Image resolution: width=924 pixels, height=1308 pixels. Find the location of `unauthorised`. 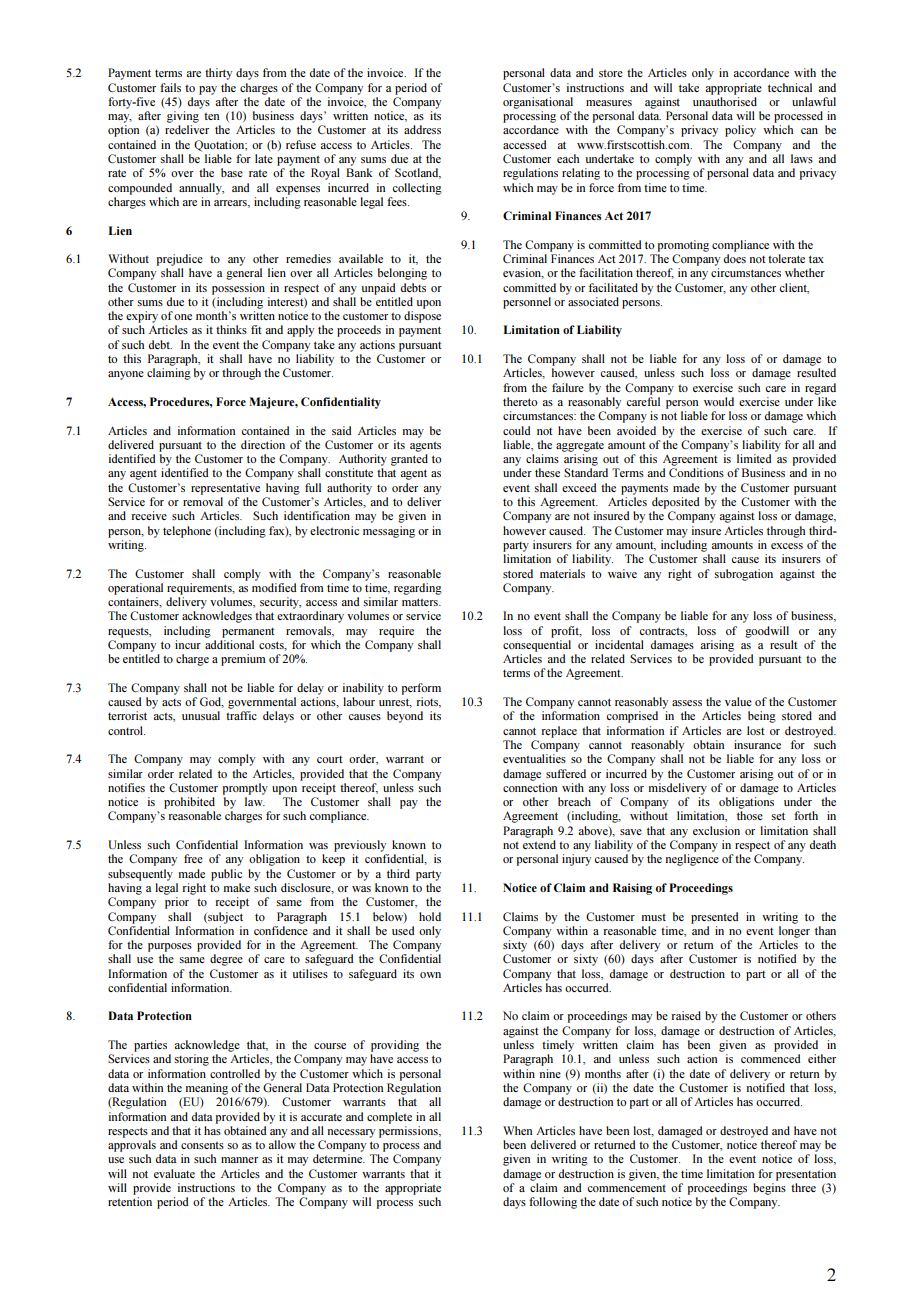

unauthorised is located at coordinates (725, 101).
